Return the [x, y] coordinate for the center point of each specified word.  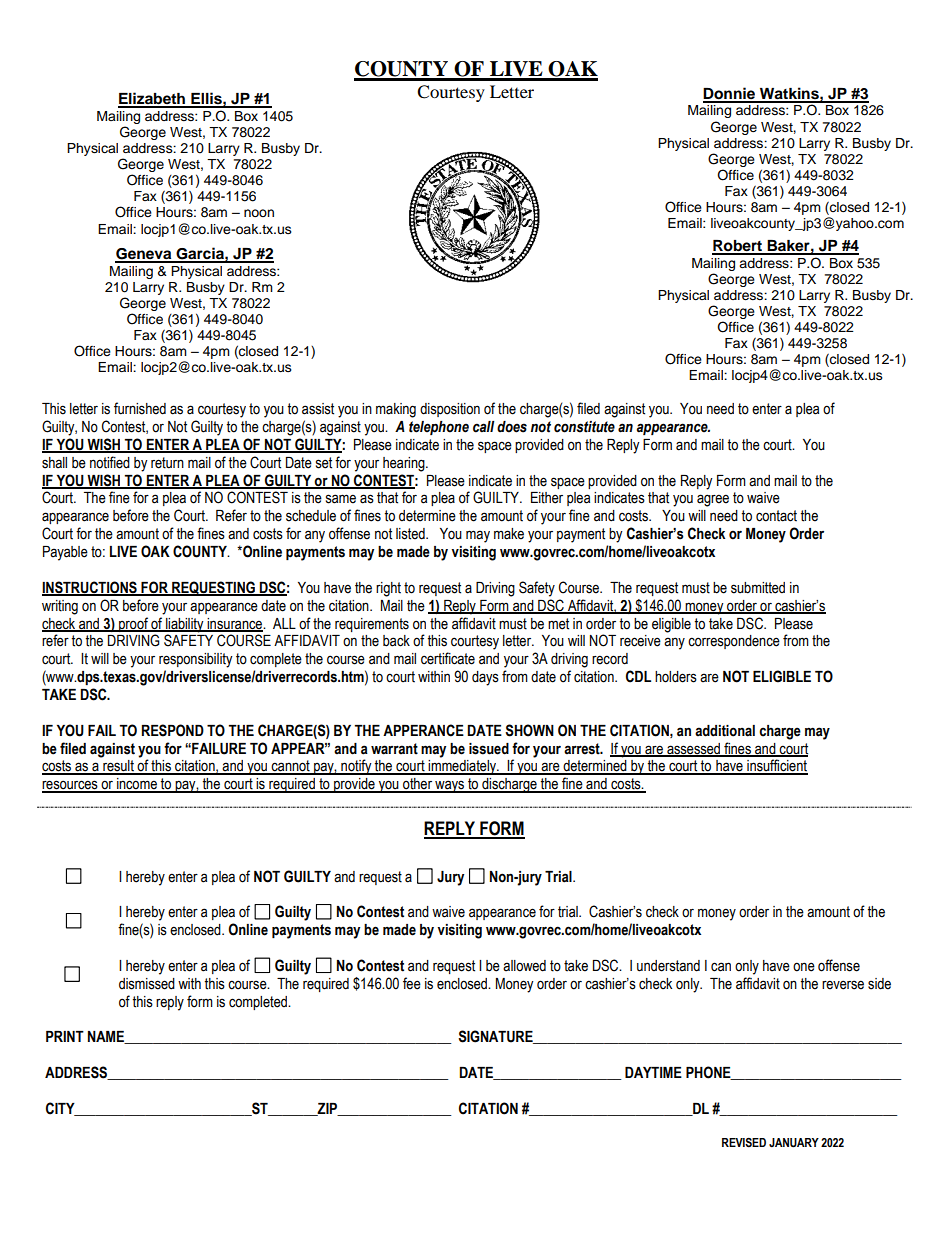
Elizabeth [153, 99]
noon [259, 213]
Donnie [730, 94]
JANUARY [794, 1143]
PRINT [65, 1036]
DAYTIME [653, 1072]
